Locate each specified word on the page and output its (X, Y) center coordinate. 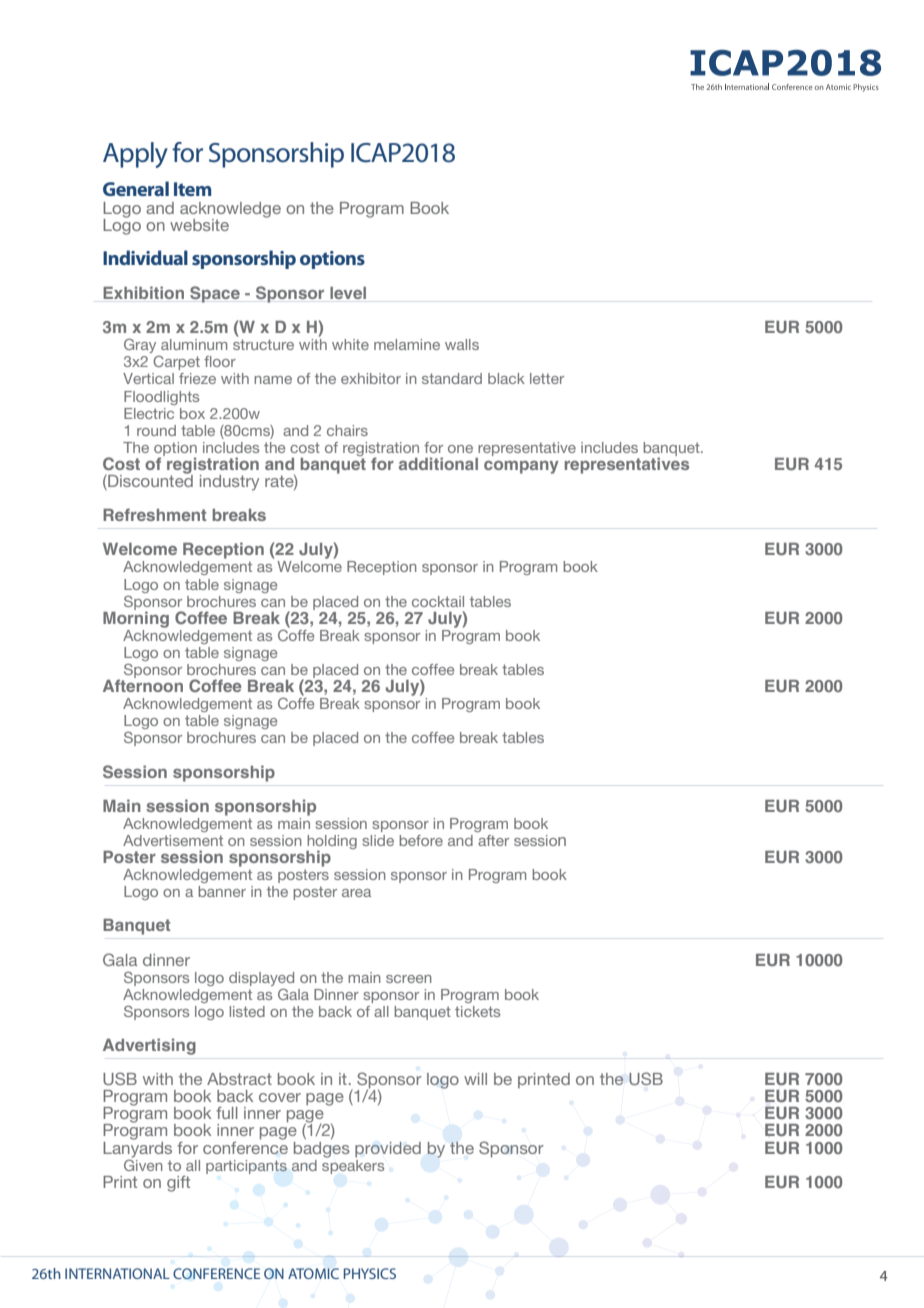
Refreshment (155, 514)
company (521, 467)
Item (192, 189)
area (356, 893)
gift (178, 1184)
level (348, 293)
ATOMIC (313, 1273)
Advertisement (173, 840)
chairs (347, 430)
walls (462, 344)
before (421, 840)
